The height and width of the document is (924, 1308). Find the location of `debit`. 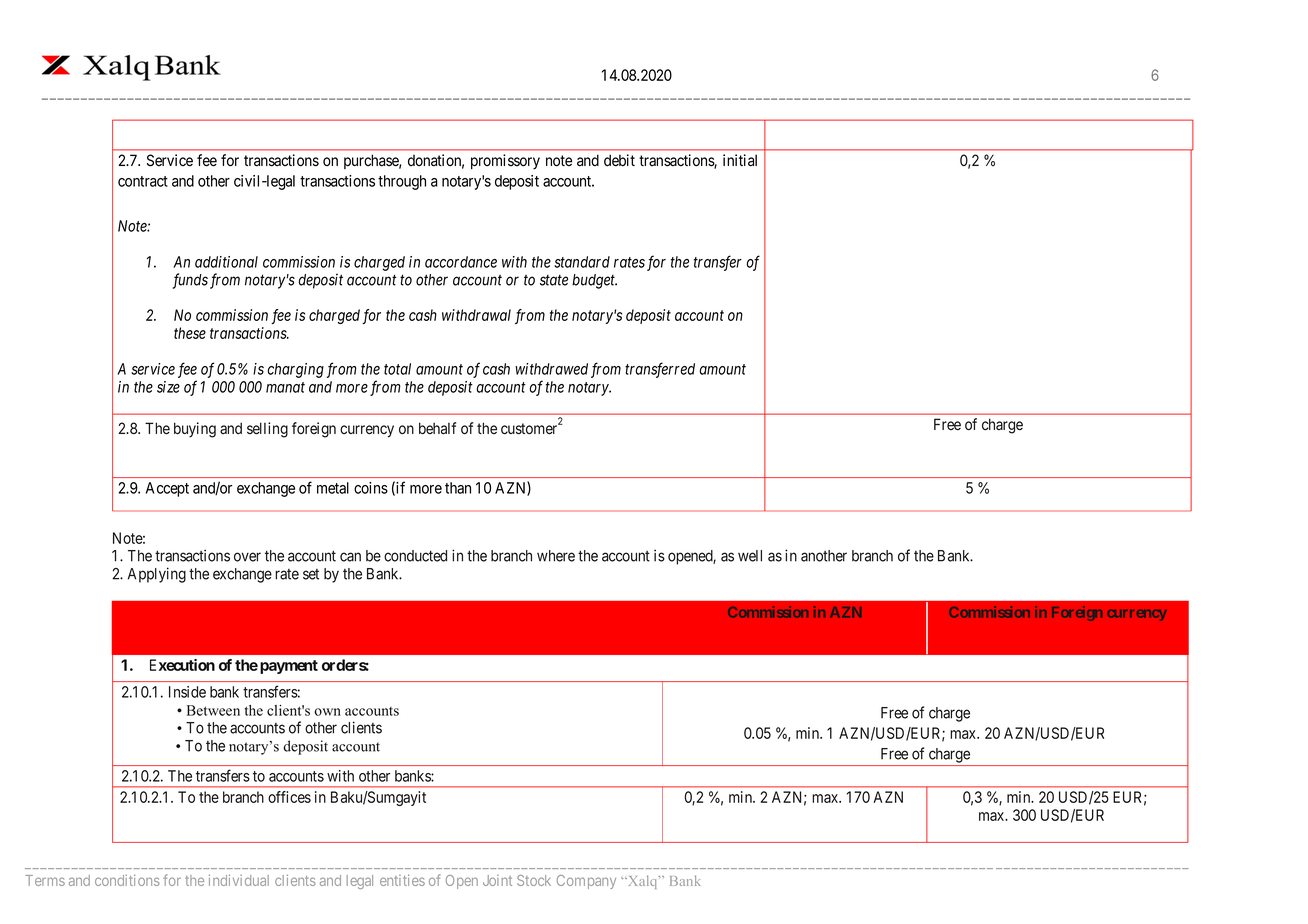

debit is located at coordinates (619, 160).
